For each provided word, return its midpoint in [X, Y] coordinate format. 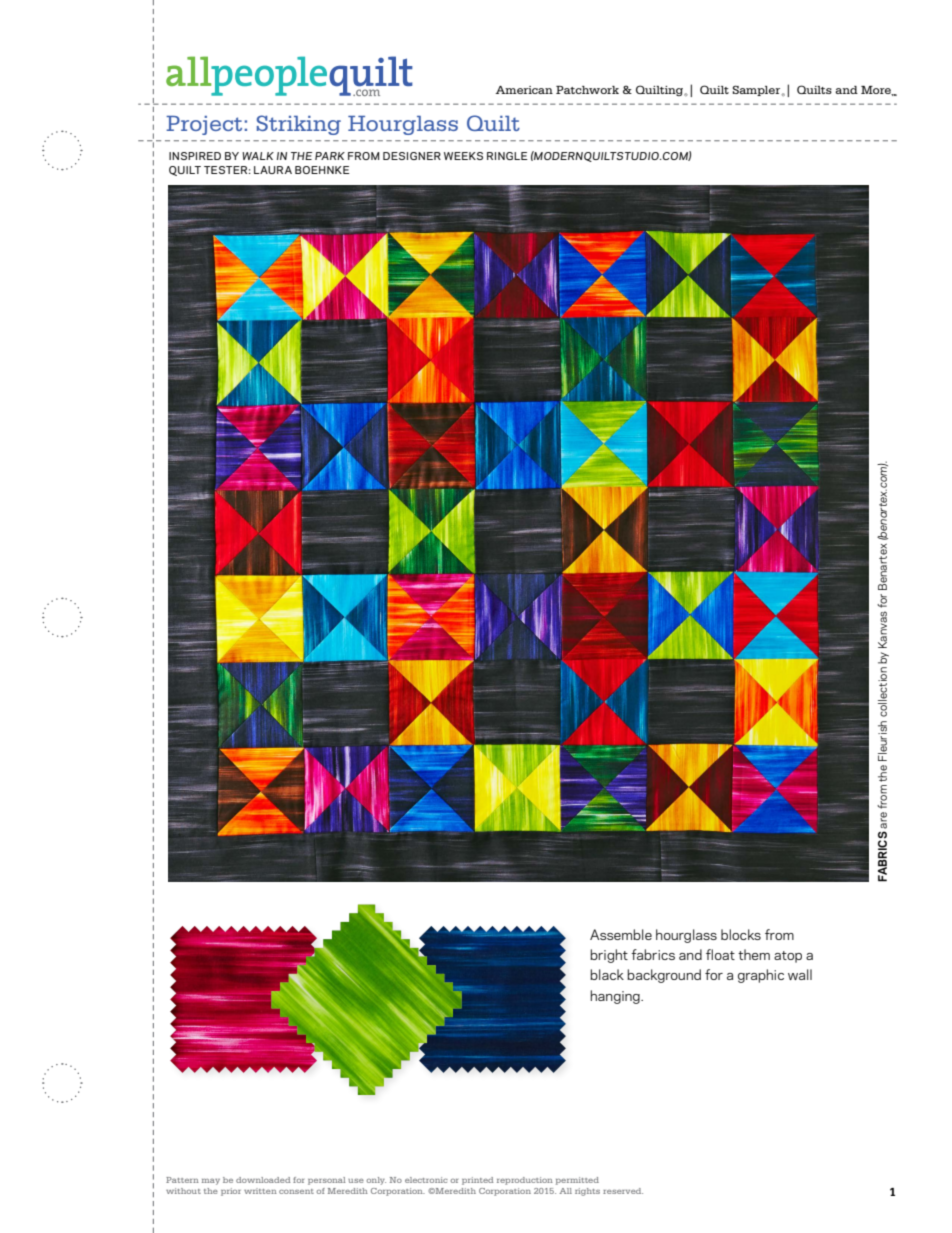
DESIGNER [412, 156]
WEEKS [463, 156]
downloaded [263, 1180]
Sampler [757, 90]
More [877, 91]
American [524, 90]
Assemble [621, 934]
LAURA [273, 170]
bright [609, 956]
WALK [258, 156]
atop [788, 957]
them [754, 954]
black [607, 974]
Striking [299, 125]
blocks [741, 934]
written [260, 1191]
